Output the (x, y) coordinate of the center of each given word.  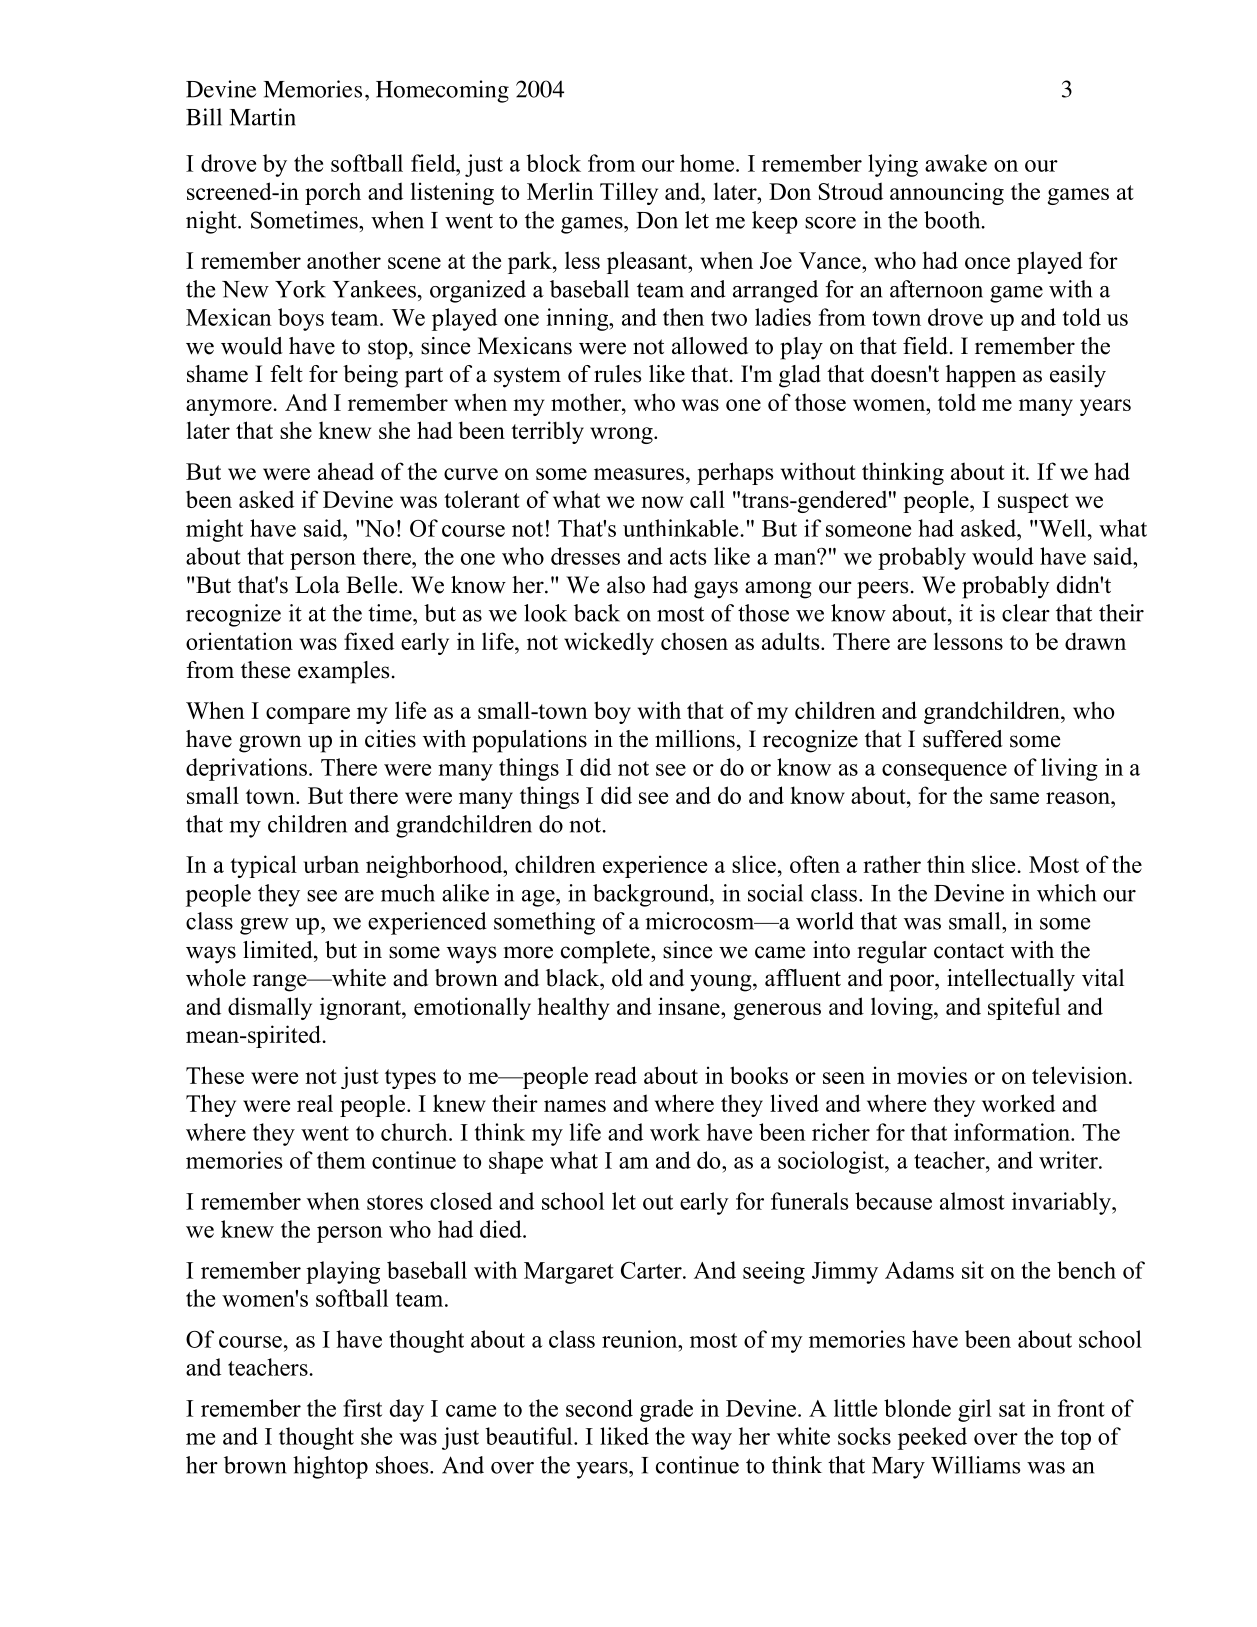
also (626, 585)
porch (333, 193)
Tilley (629, 193)
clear (1026, 613)
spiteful (1024, 1008)
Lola (317, 585)
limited (279, 950)
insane (690, 1006)
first (362, 1408)
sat (1012, 1409)
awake (956, 163)
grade (666, 1410)
